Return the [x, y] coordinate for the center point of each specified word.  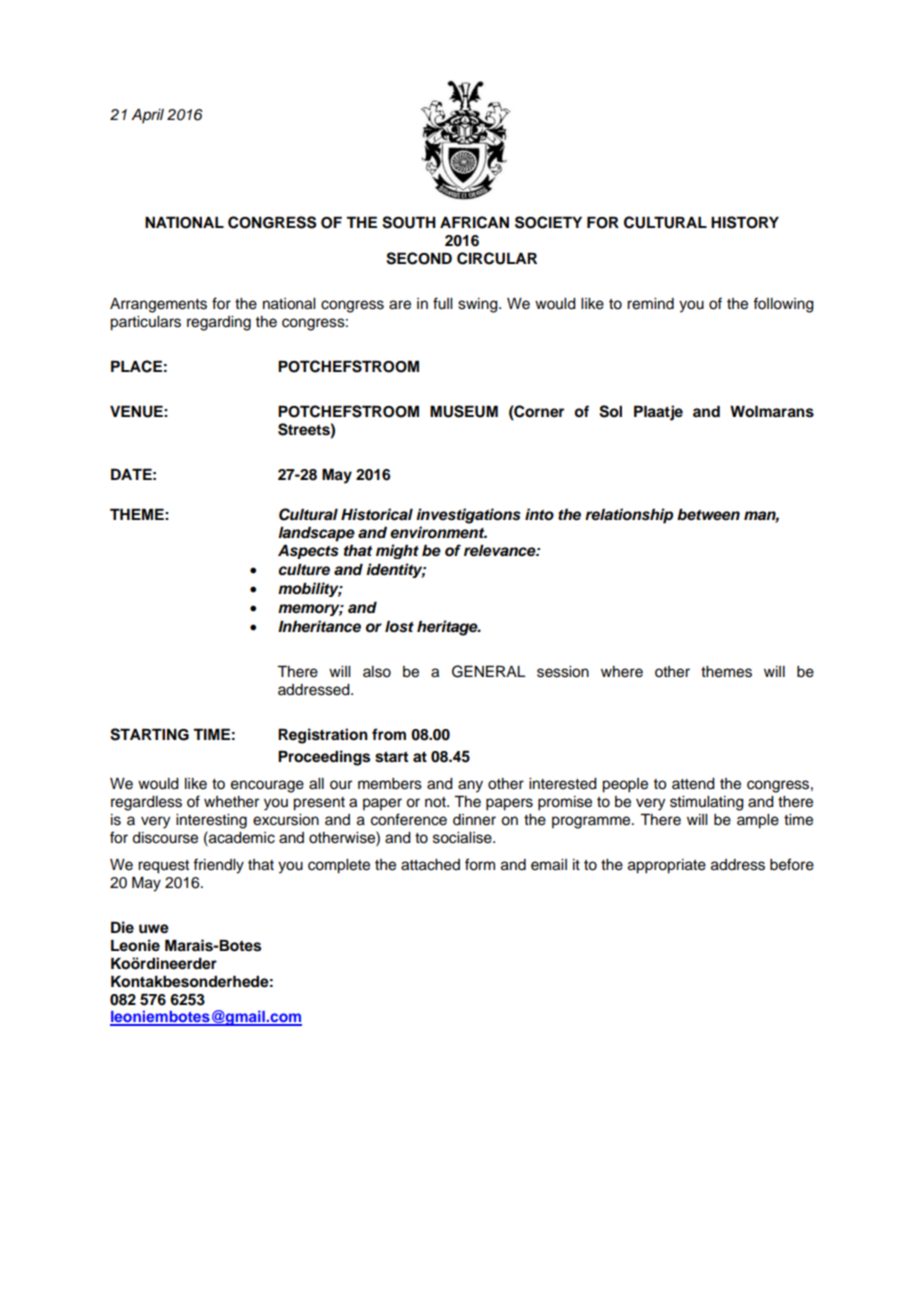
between [708, 514]
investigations [468, 516]
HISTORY [745, 222]
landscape [316, 534]
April [147, 116]
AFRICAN [474, 222]
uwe [154, 929]
